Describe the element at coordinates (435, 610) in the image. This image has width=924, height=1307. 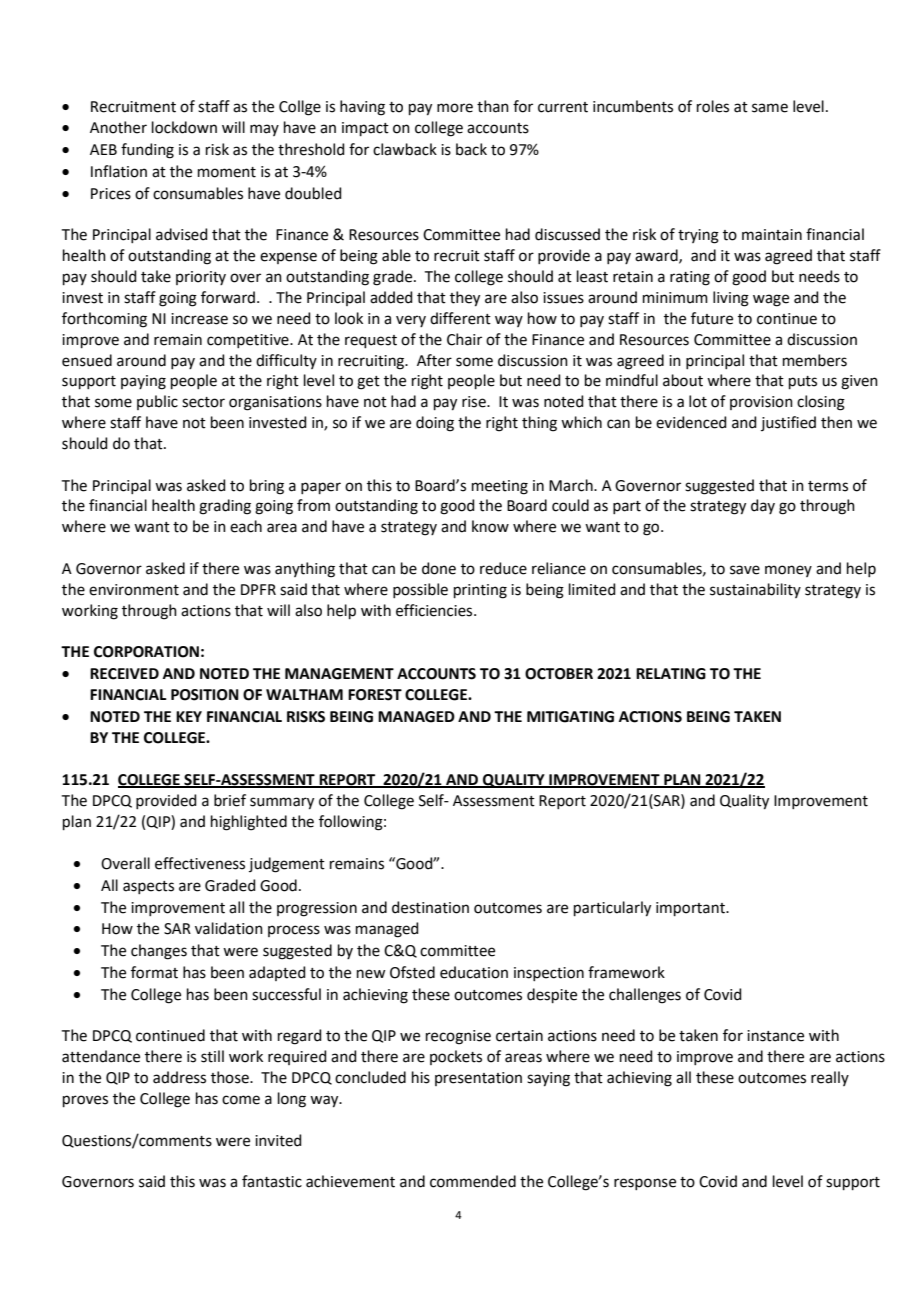
I see `efficiencies` at that location.
